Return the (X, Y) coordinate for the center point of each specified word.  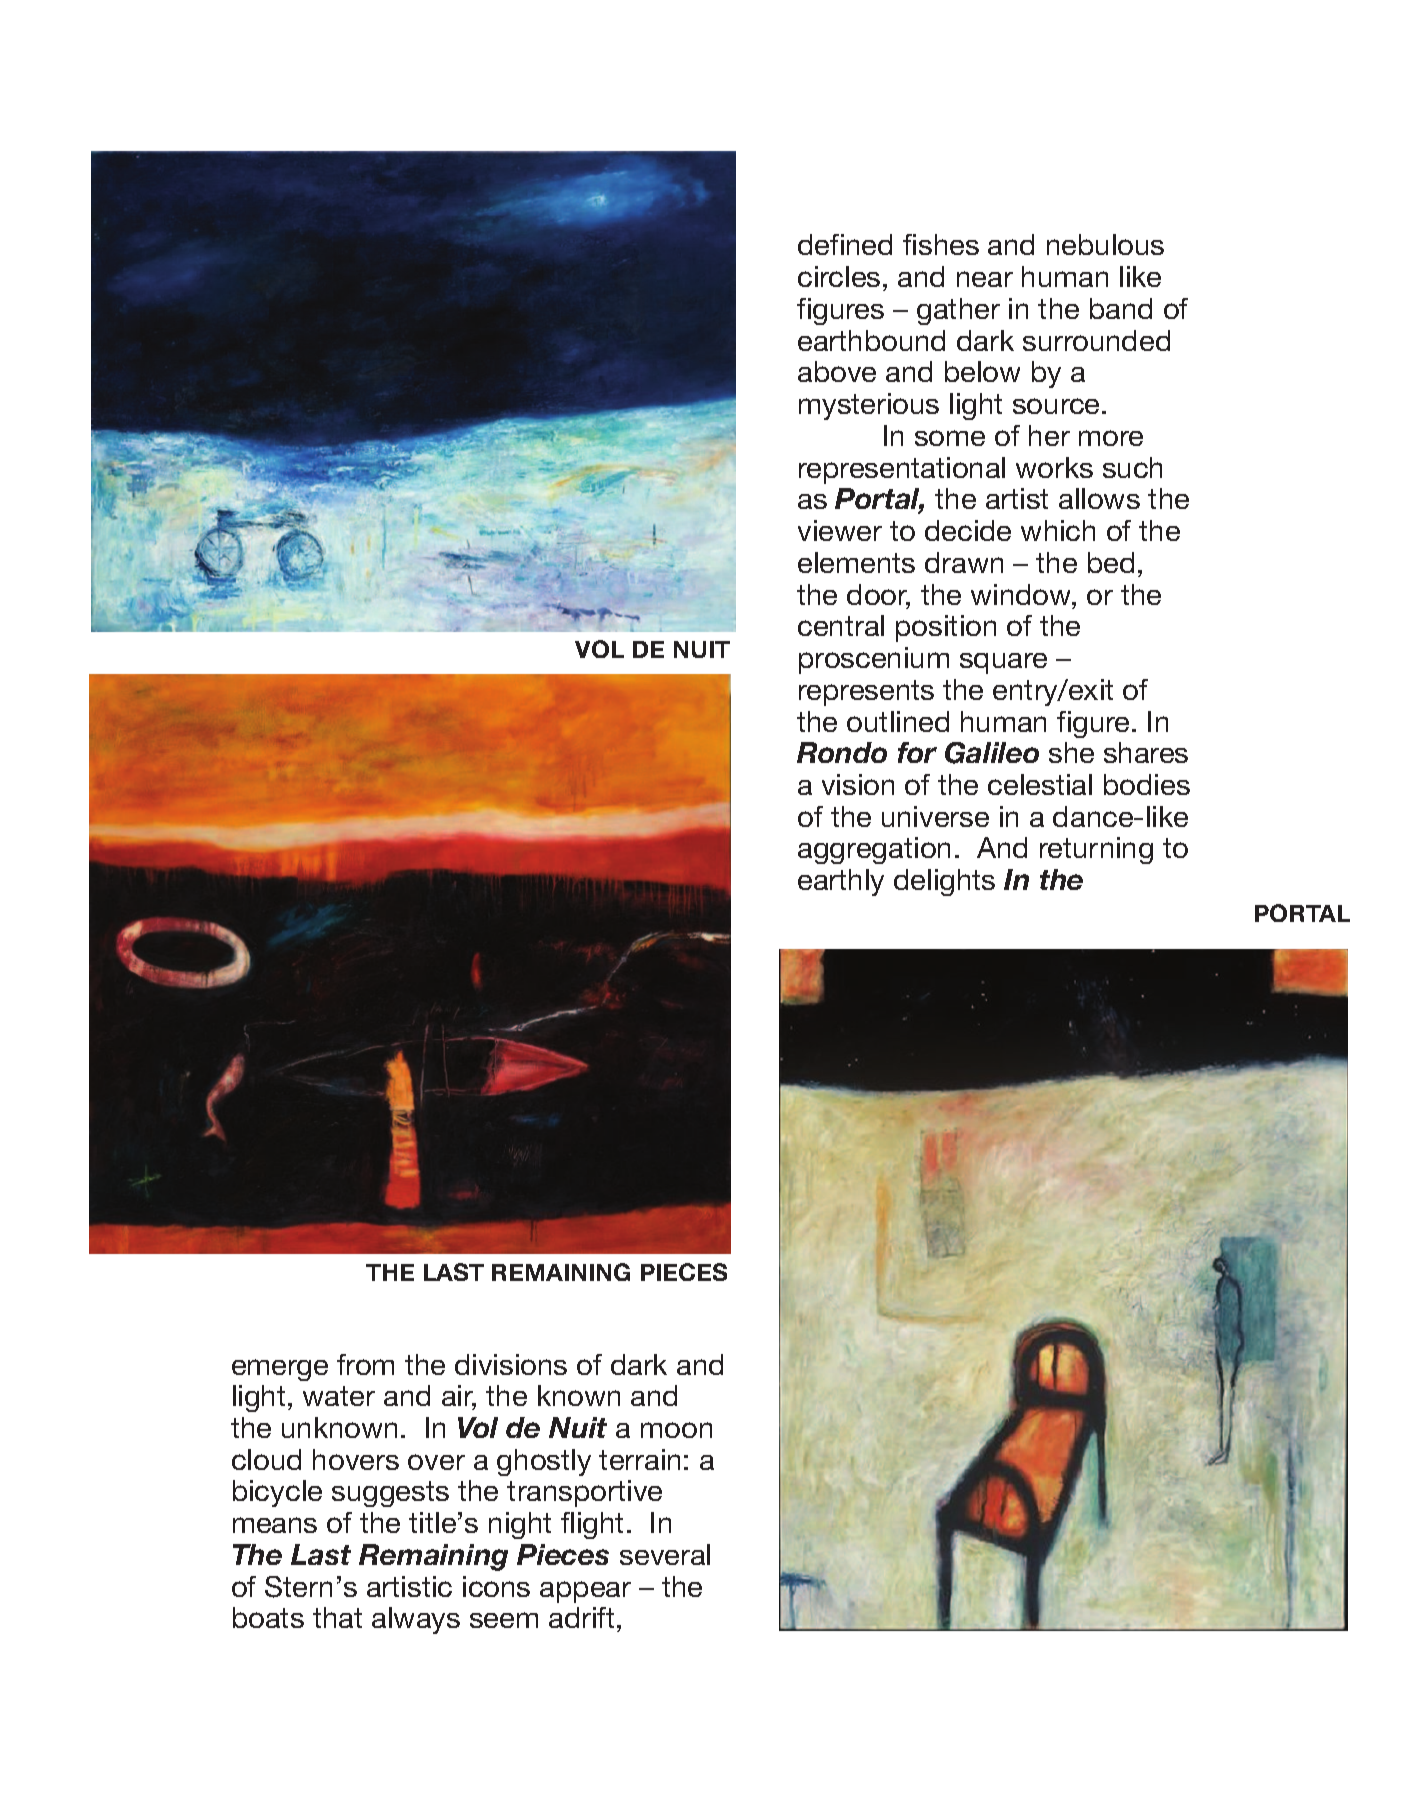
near (985, 279)
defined (845, 244)
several (665, 1554)
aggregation (874, 850)
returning (1096, 850)
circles (839, 276)
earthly (841, 882)
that (337, 1617)
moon (676, 1430)
